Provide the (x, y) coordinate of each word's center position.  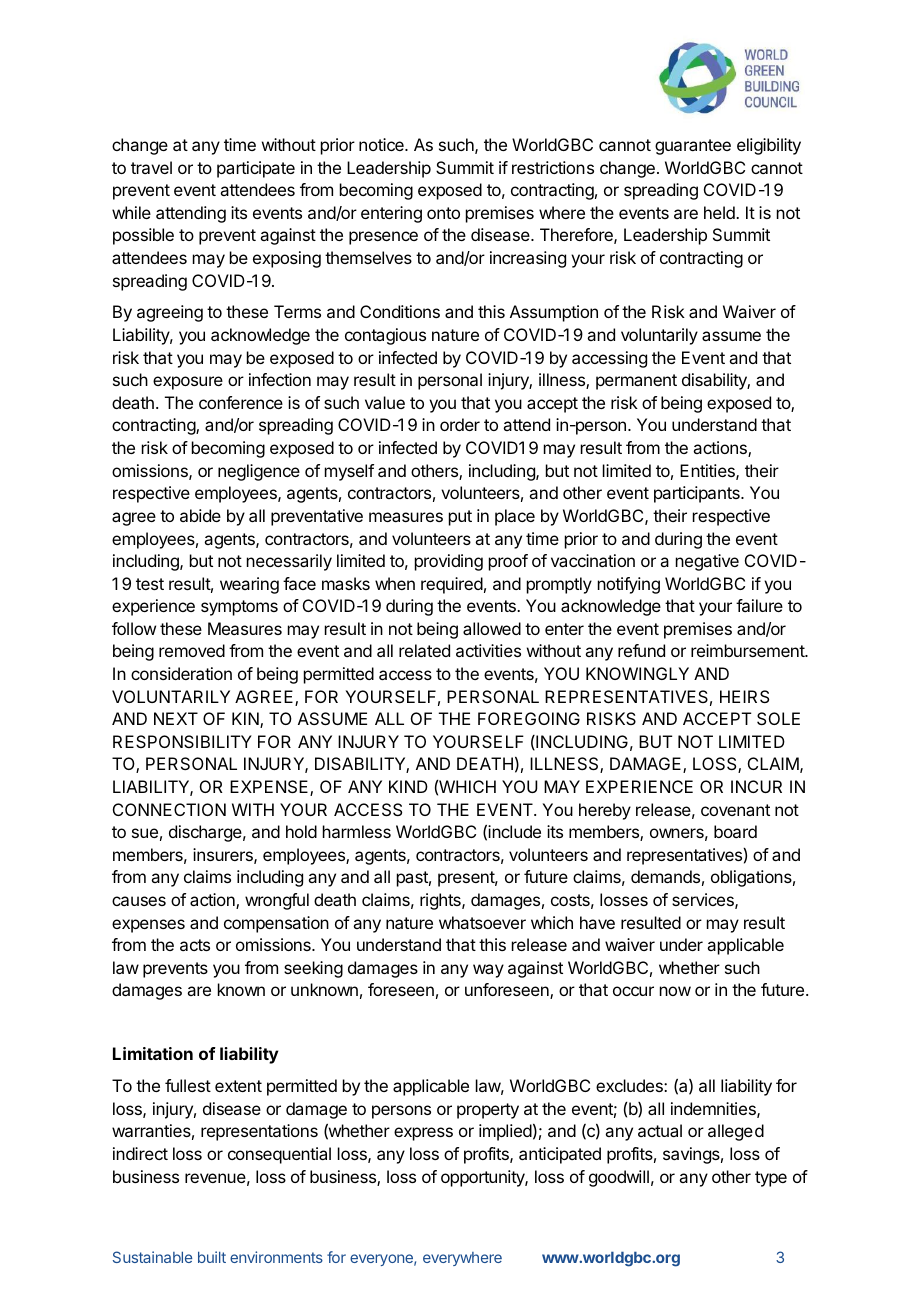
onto (443, 213)
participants (698, 494)
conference (241, 402)
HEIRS (744, 696)
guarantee (693, 147)
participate (256, 169)
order (460, 424)
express (423, 1134)
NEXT (176, 718)
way (488, 971)
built (212, 1257)
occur (633, 991)
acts (195, 945)
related (424, 650)
